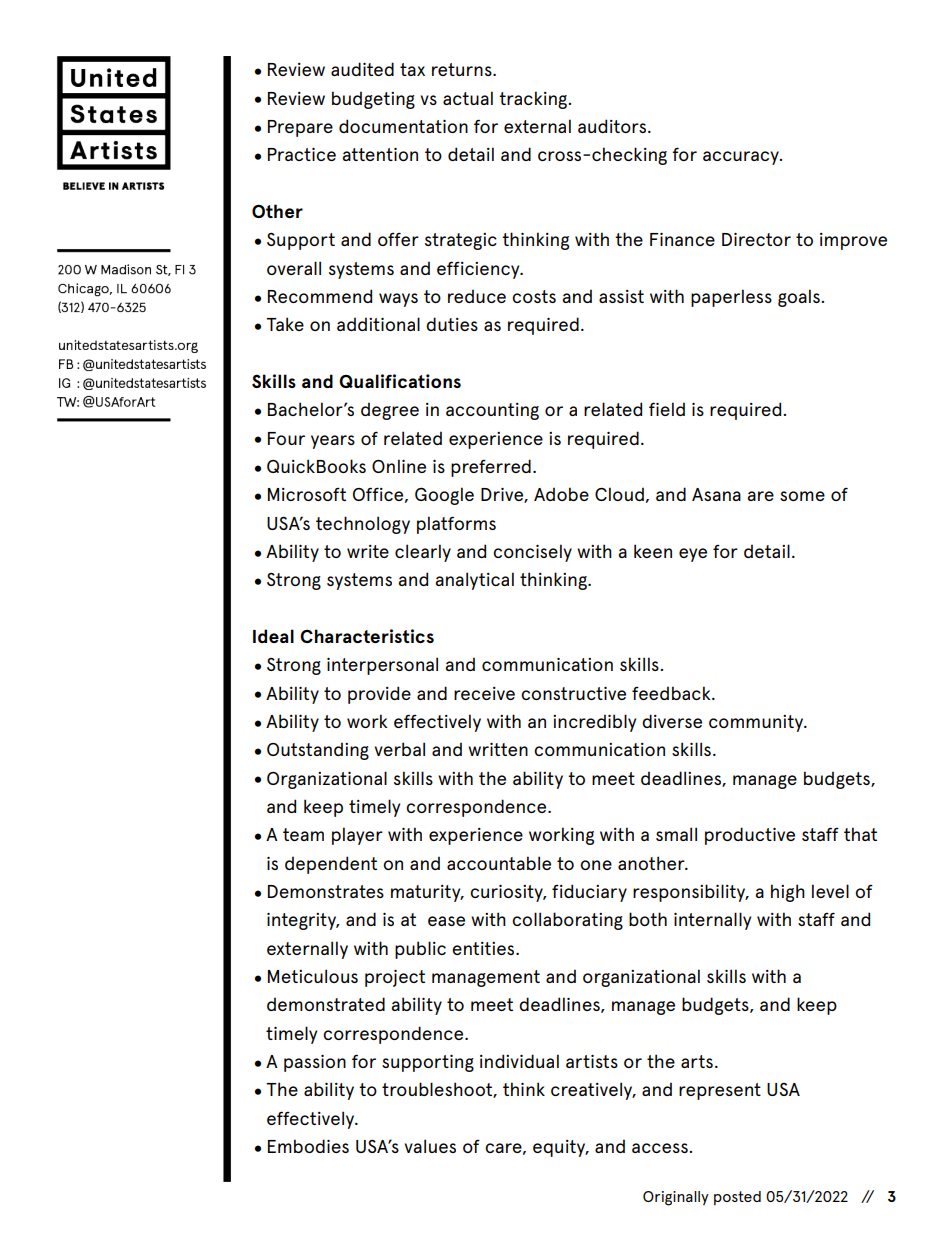  Describe the element at coordinates (573, 693) in the image. I see `constructive` at that location.
